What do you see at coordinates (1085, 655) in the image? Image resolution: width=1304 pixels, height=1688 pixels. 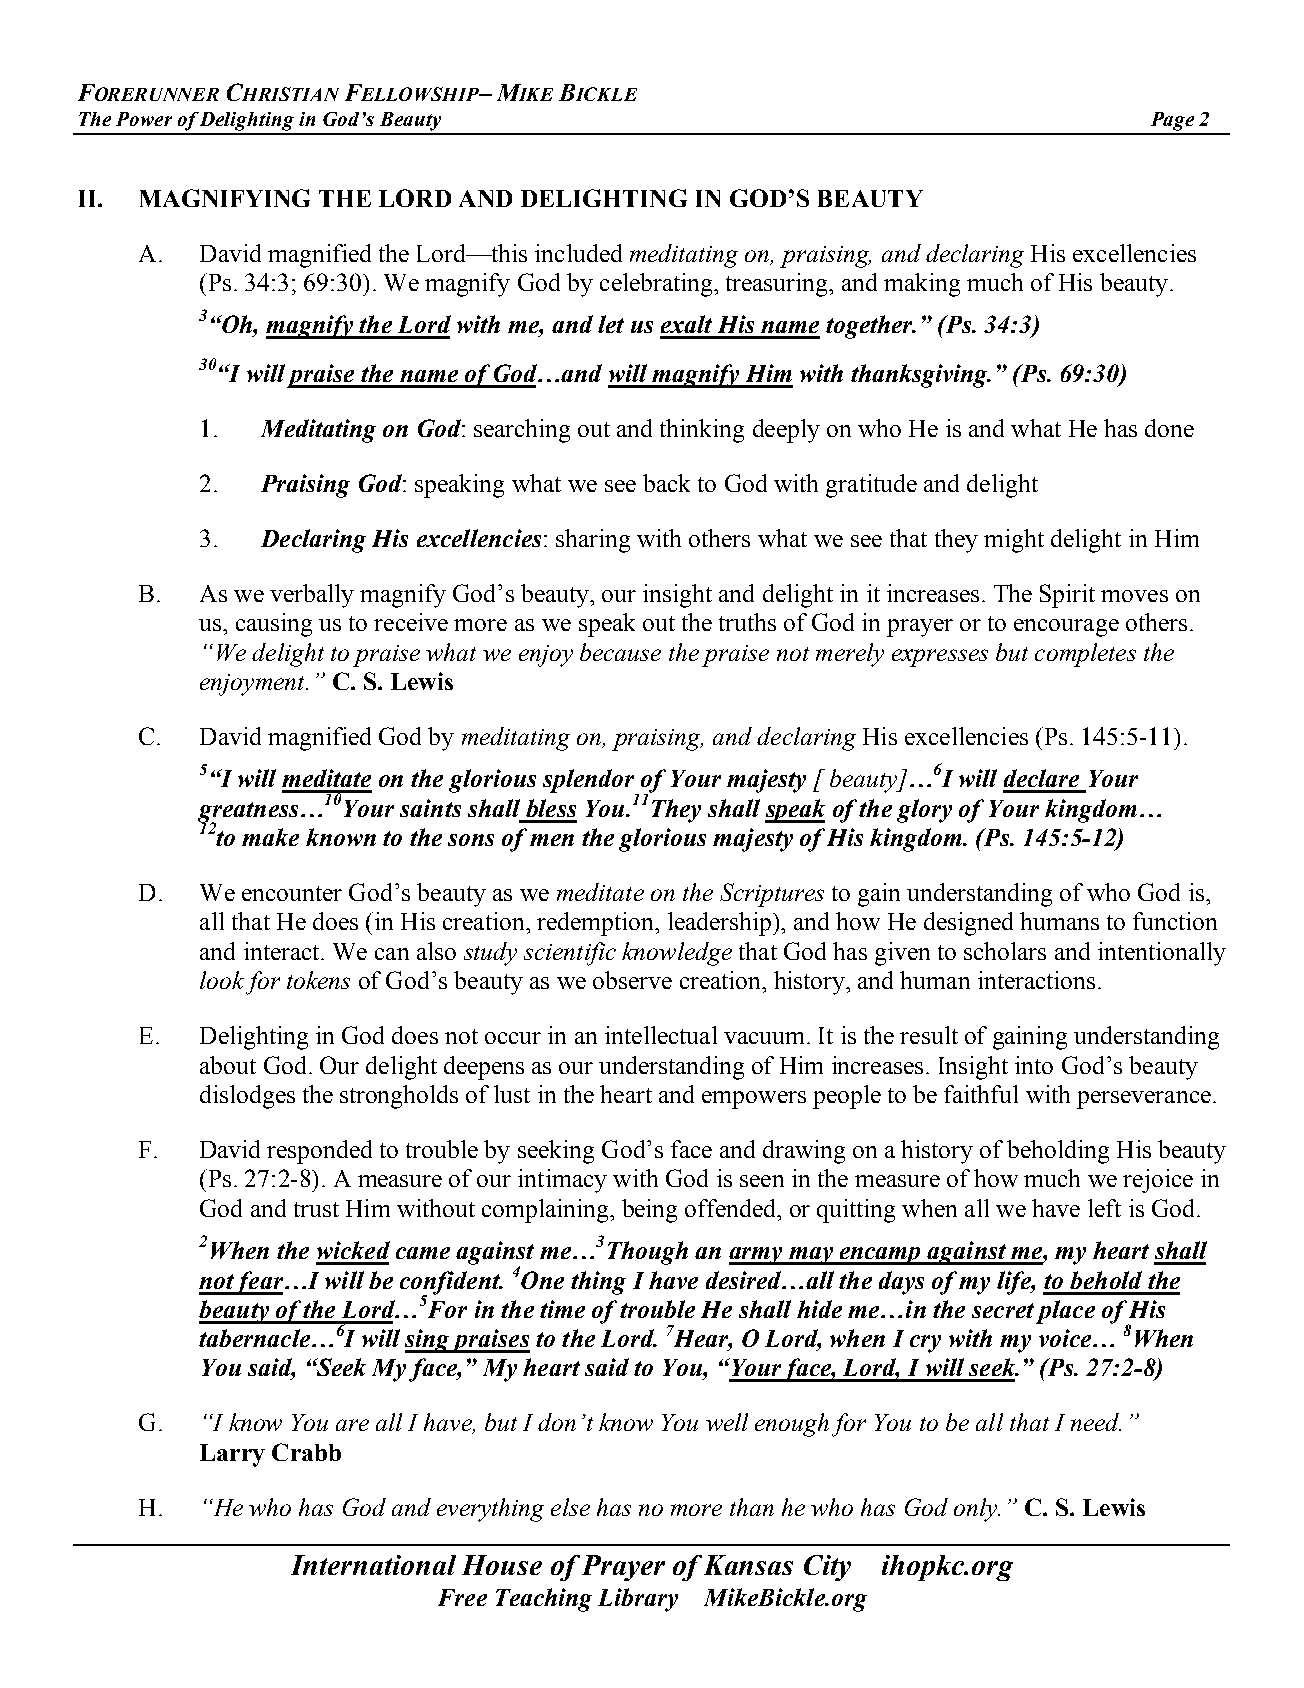 I see `completes` at bounding box center [1085, 655].
